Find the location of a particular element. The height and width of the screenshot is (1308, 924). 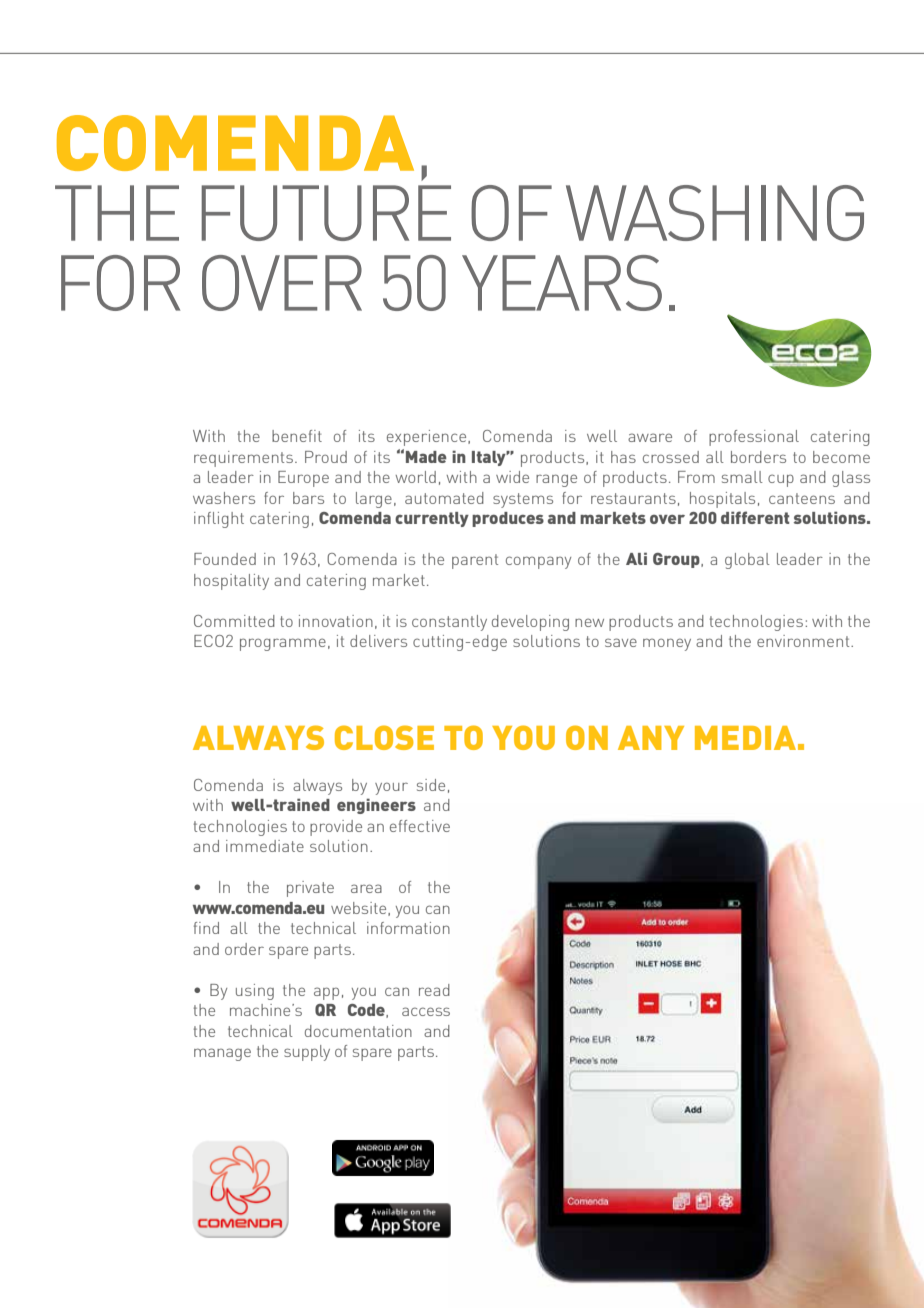

FUTURE is located at coordinates (326, 213).
